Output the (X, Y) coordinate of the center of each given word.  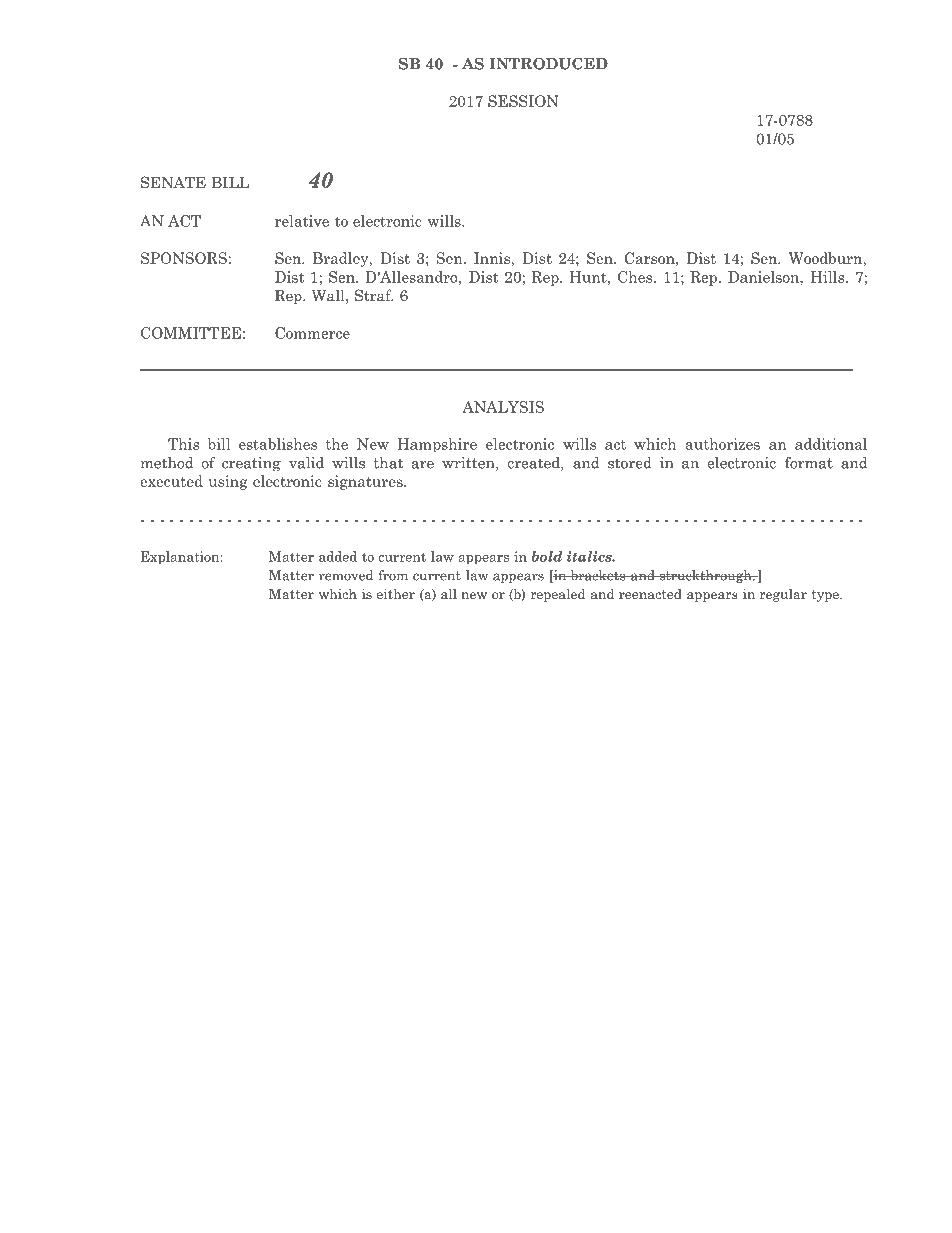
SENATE (173, 182)
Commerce (312, 333)
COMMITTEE (191, 333)
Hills (829, 277)
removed (346, 575)
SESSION (523, 101)
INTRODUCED (548, 63)
